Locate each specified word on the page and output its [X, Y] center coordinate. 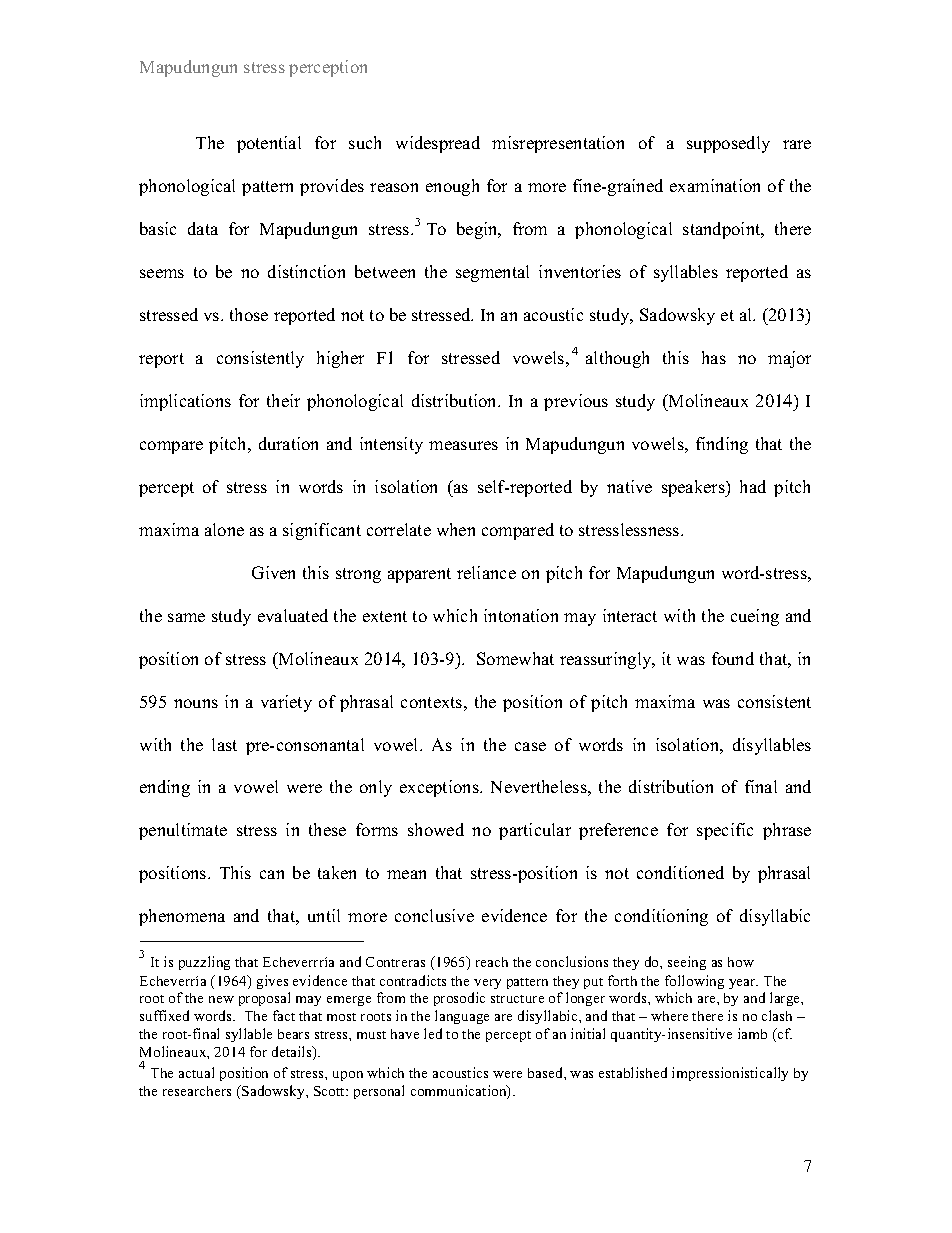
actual [196, 1072]
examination [715, 185]
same [186, 617]
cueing [755, 617]
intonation [521, 615]
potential [269, 144]
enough [452, 187]
